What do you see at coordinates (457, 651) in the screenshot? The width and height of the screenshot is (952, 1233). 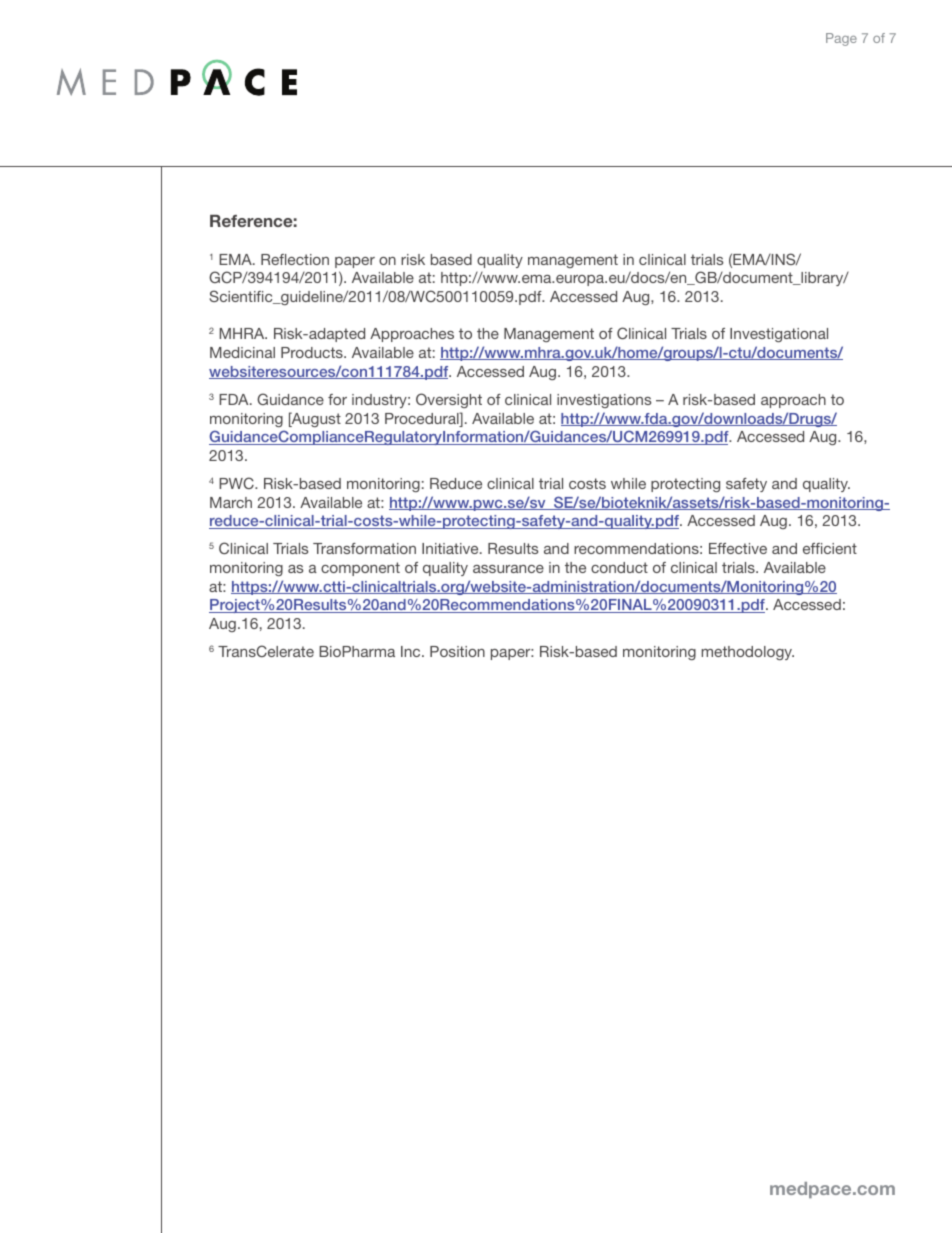 I see `Position` at bounding box center [457, 651].
